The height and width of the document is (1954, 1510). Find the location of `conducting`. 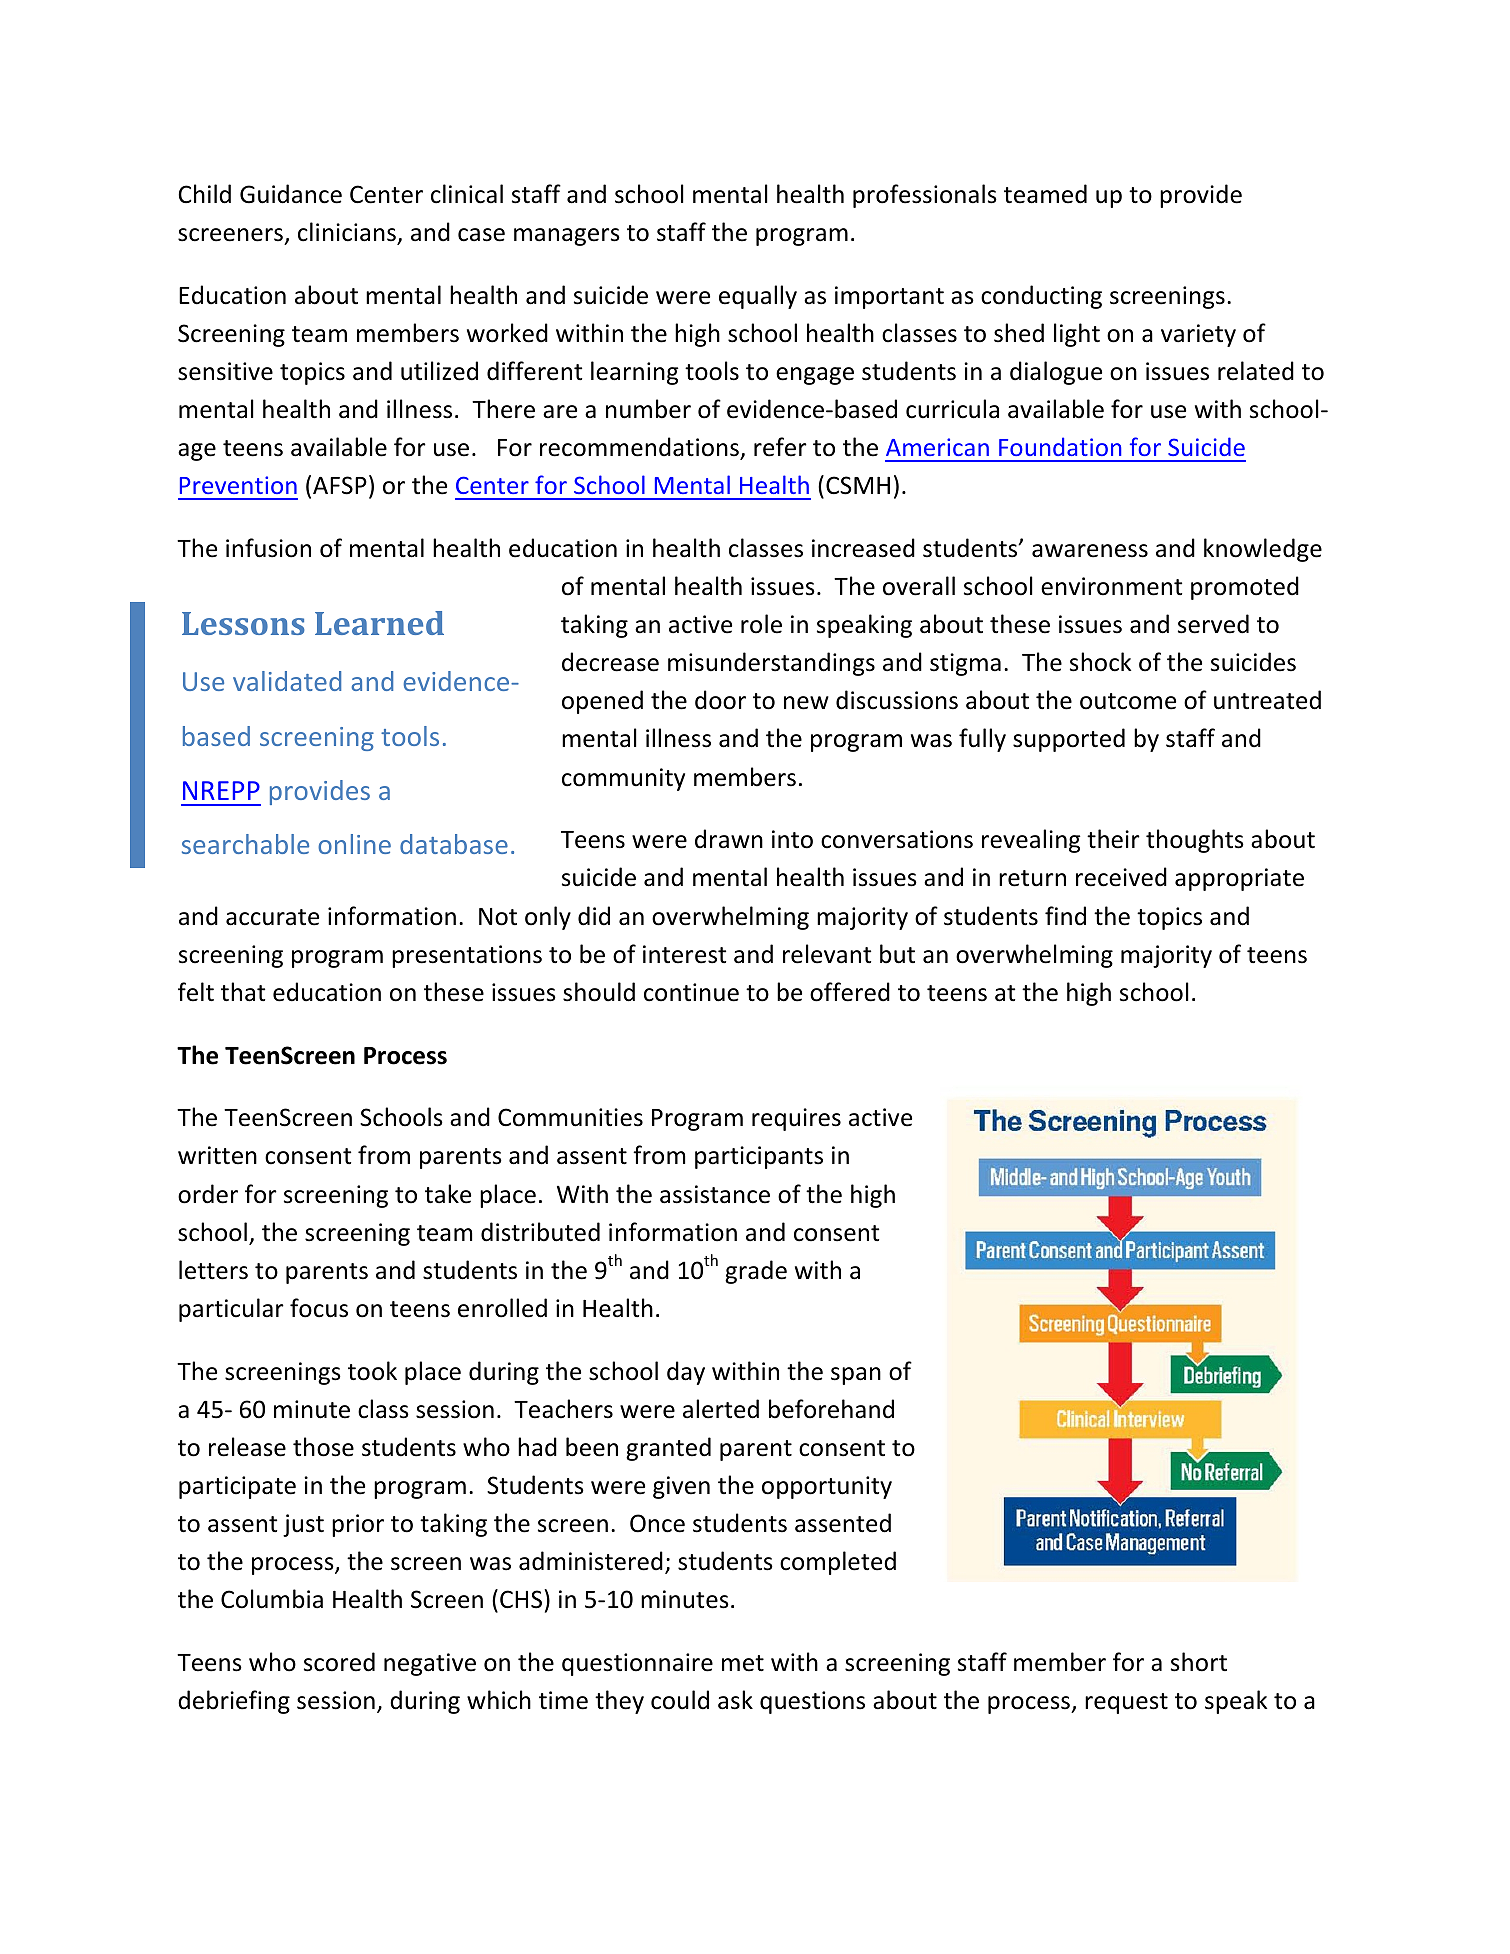

conducting is located at coordinates (1041, 297).
